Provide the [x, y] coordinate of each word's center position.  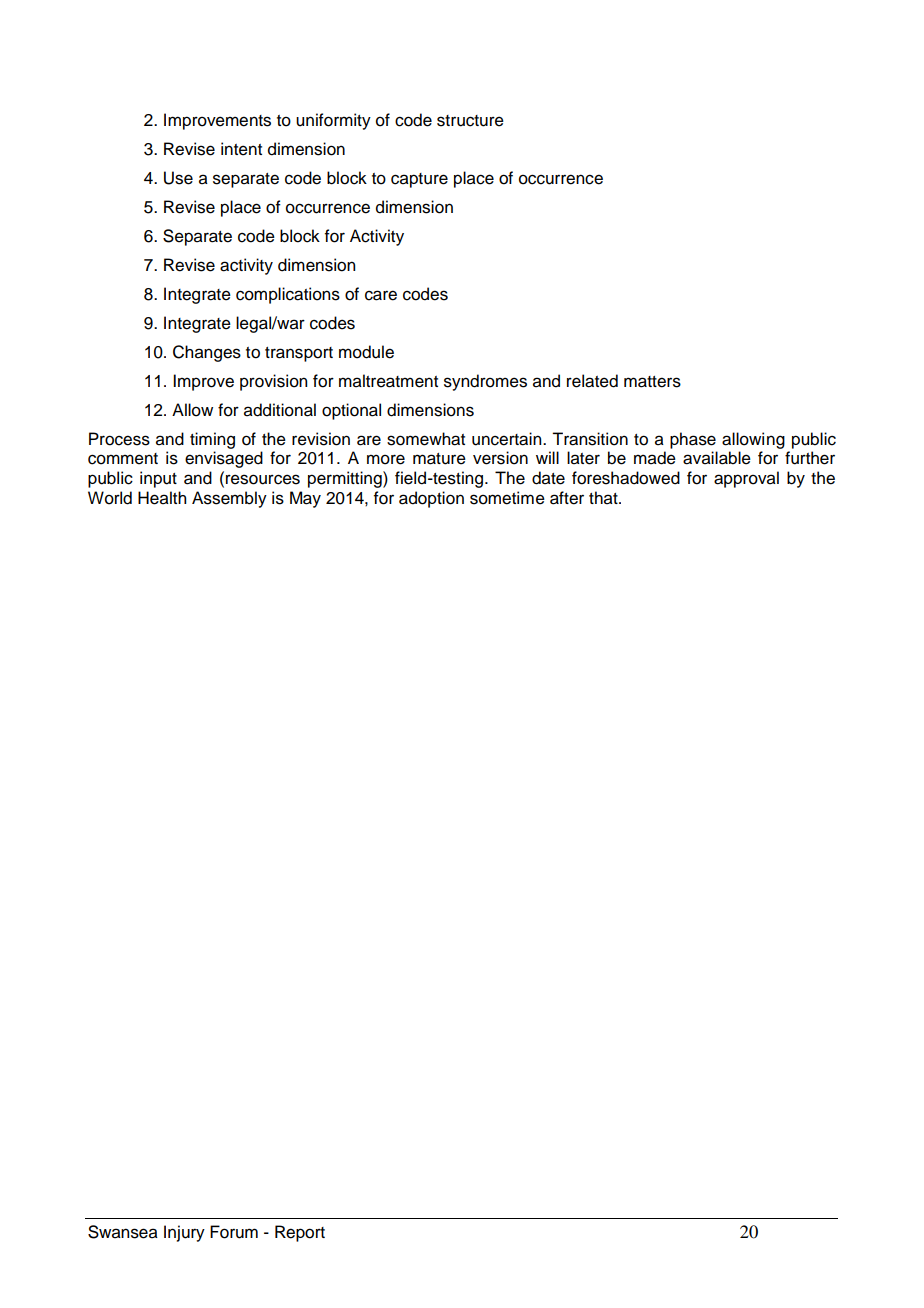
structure [470, 121]
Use [178, 178]
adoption [431, 499]
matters [652, 382]
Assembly [229, 499]
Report [300, 1233]
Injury [184, 1233]
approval [746, 479]
